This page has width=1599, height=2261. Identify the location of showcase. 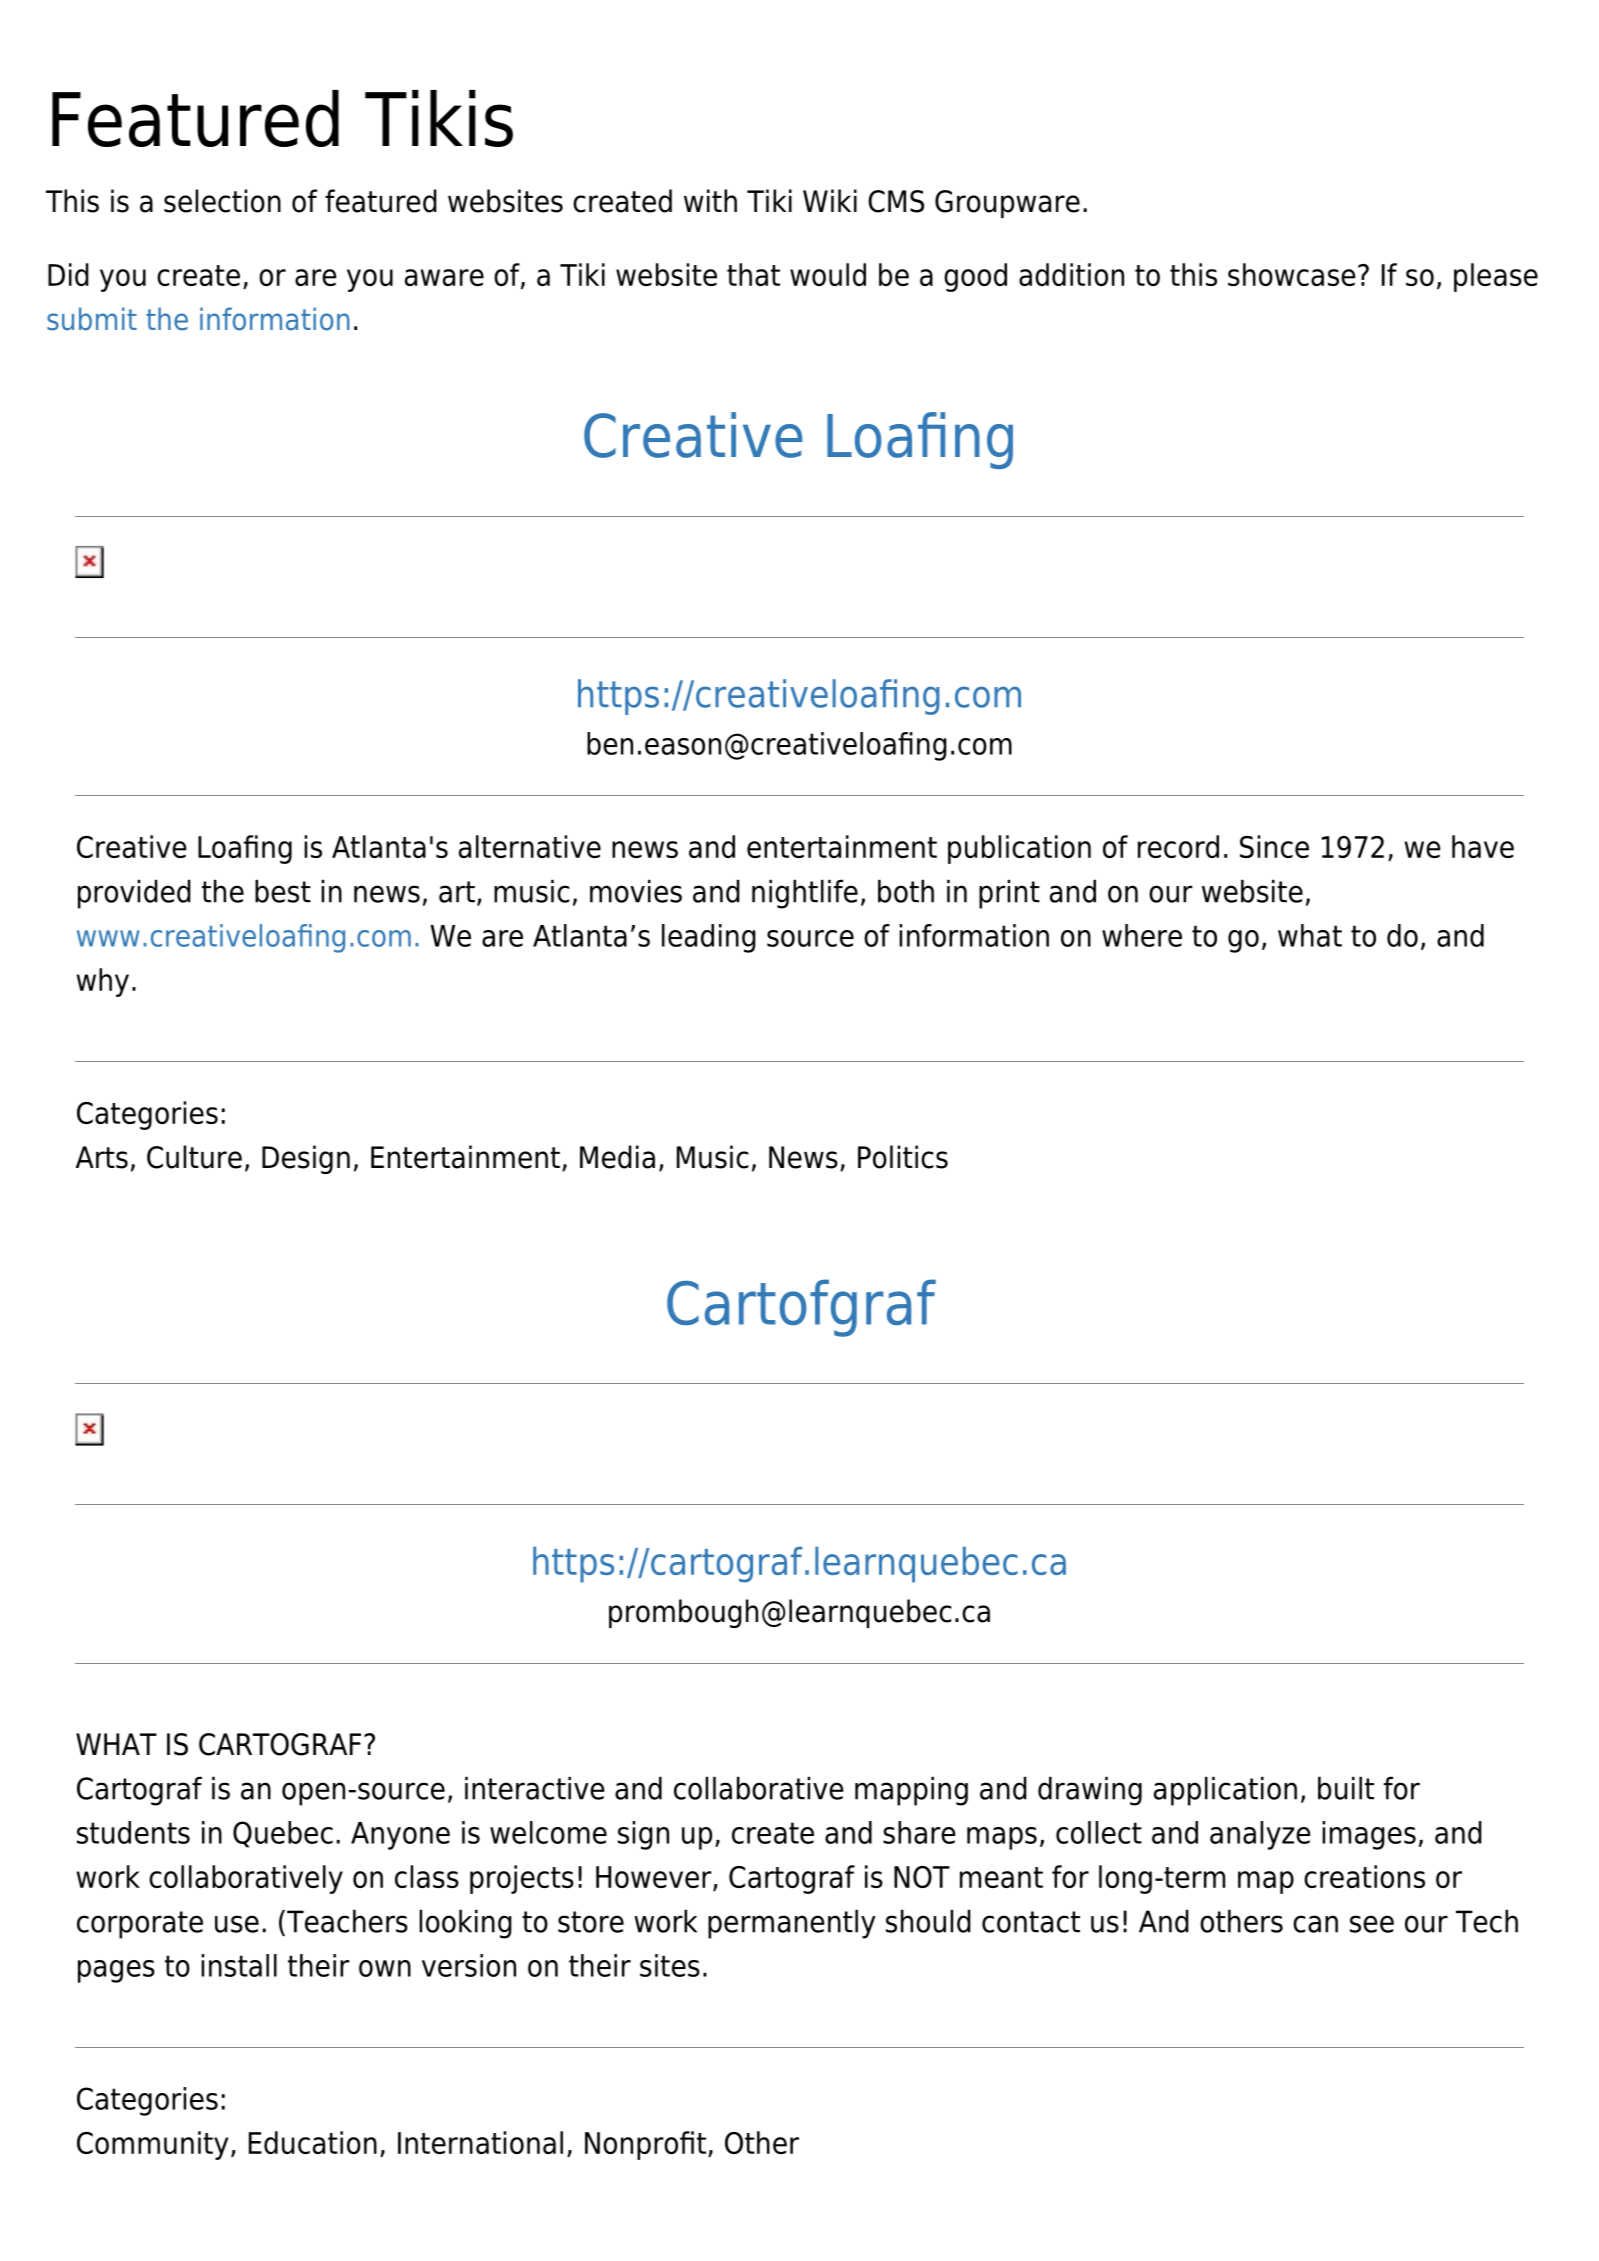
(1292, 274).
